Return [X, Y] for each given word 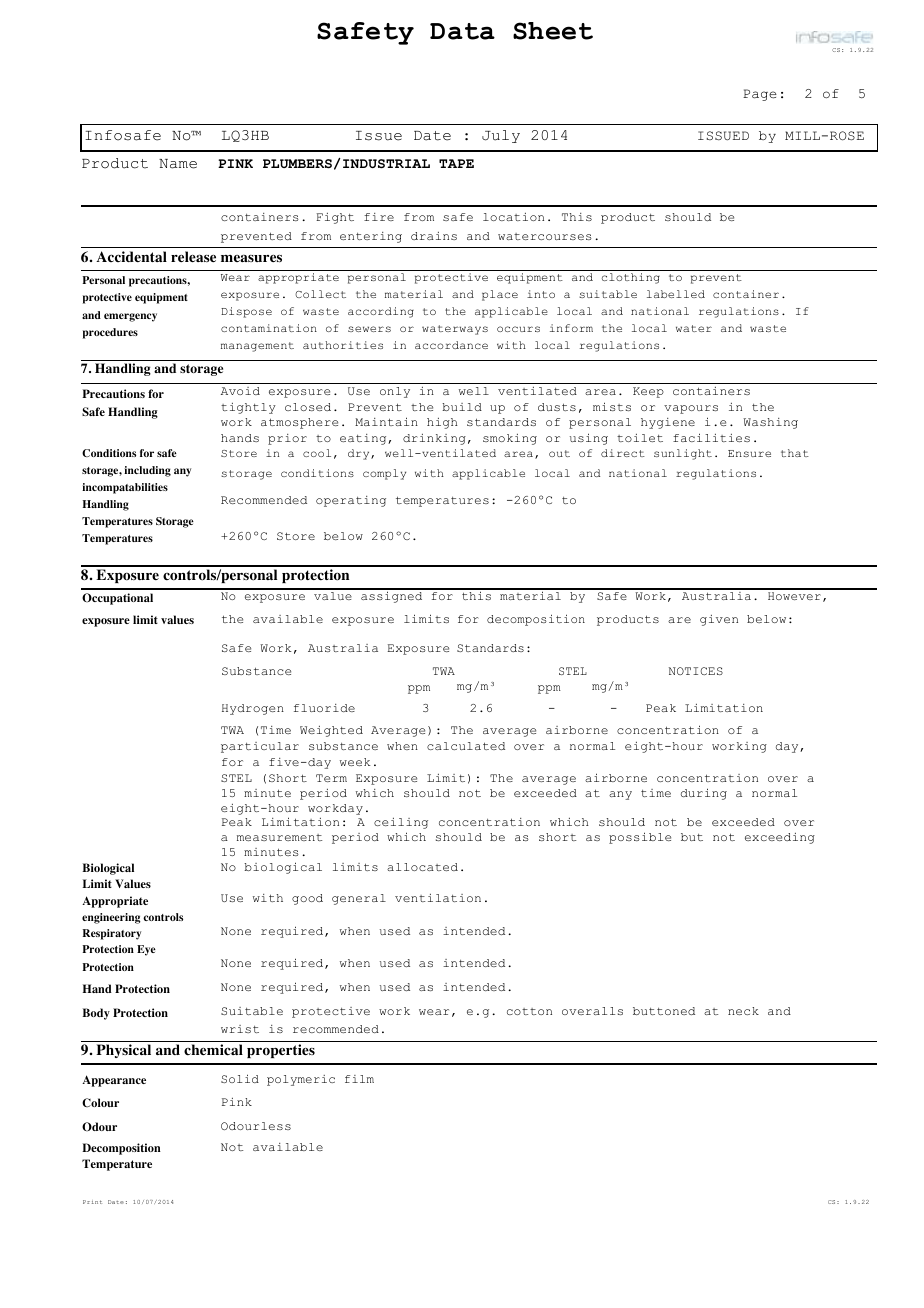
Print [92, 1202]
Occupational [117, 599]
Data [462, 31]
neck [743, 1011]
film [359, 1079]
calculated [466, 746]
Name [178, 164]
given [719, 620]
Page [760, 95]
